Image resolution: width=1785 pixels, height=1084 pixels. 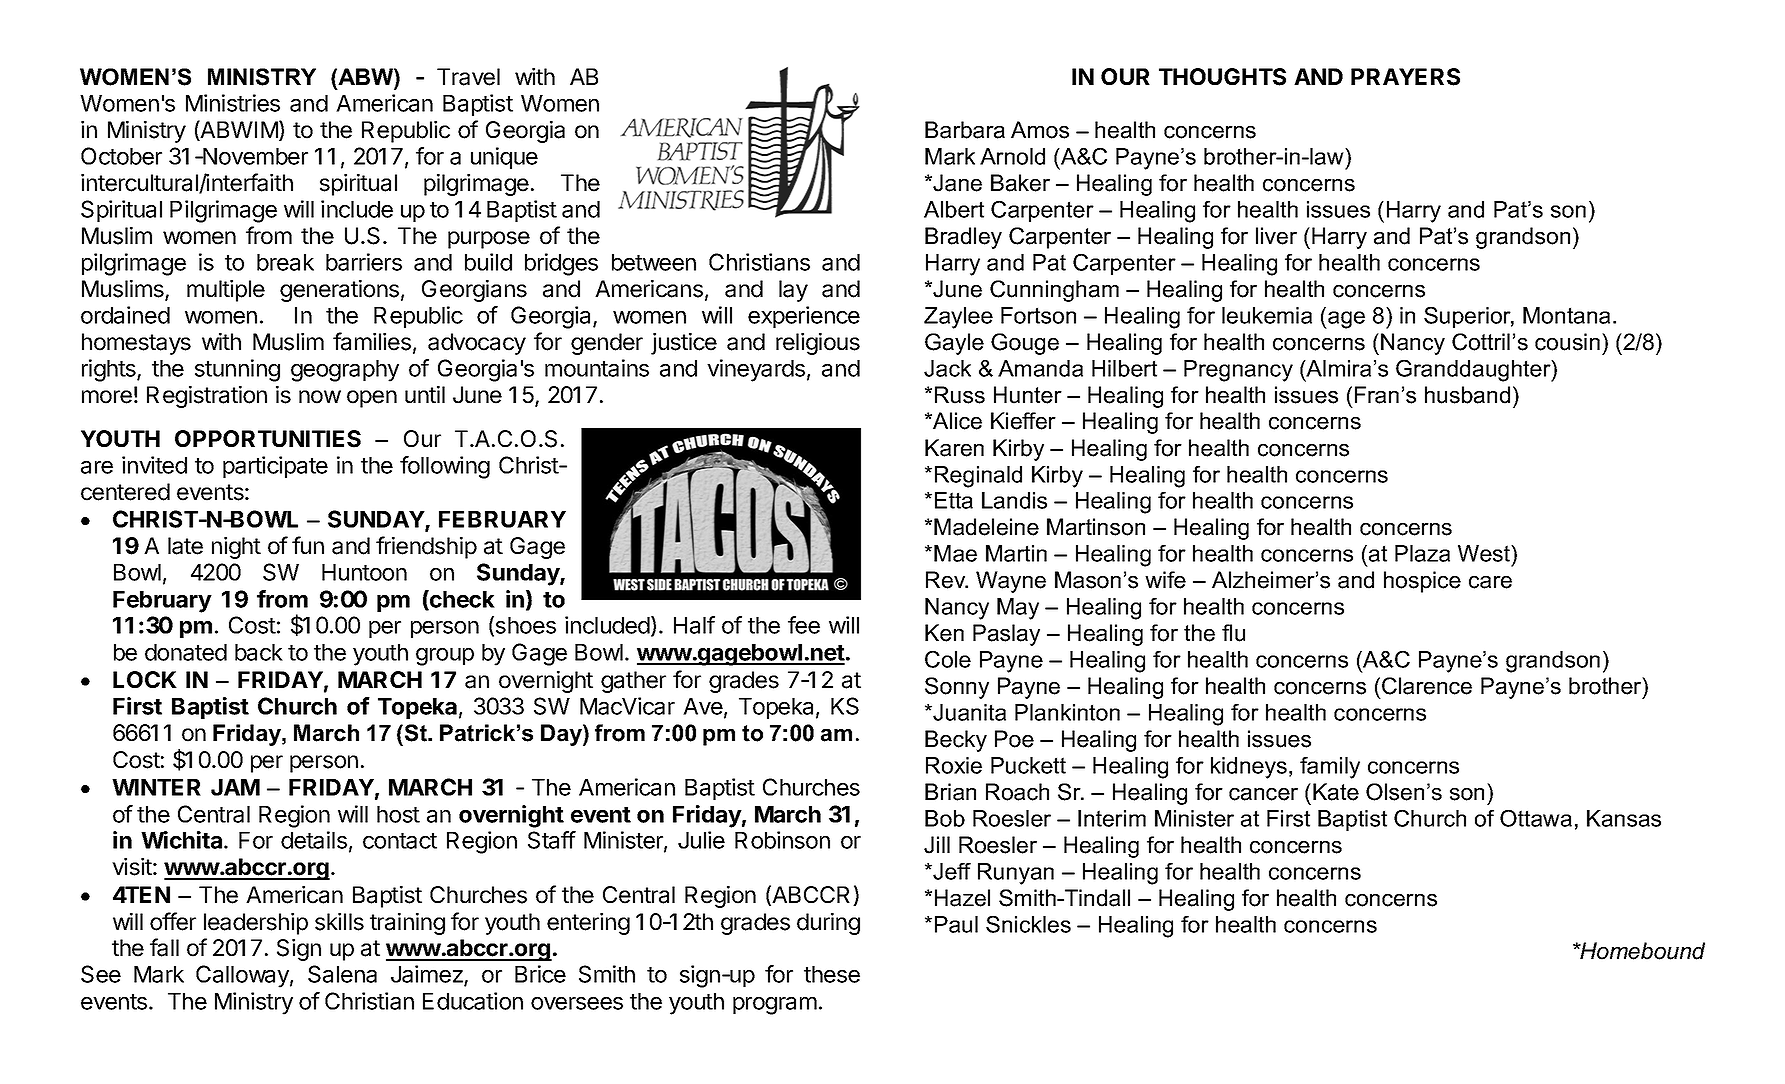 I want to click on back, so click(x=259, y=652).
